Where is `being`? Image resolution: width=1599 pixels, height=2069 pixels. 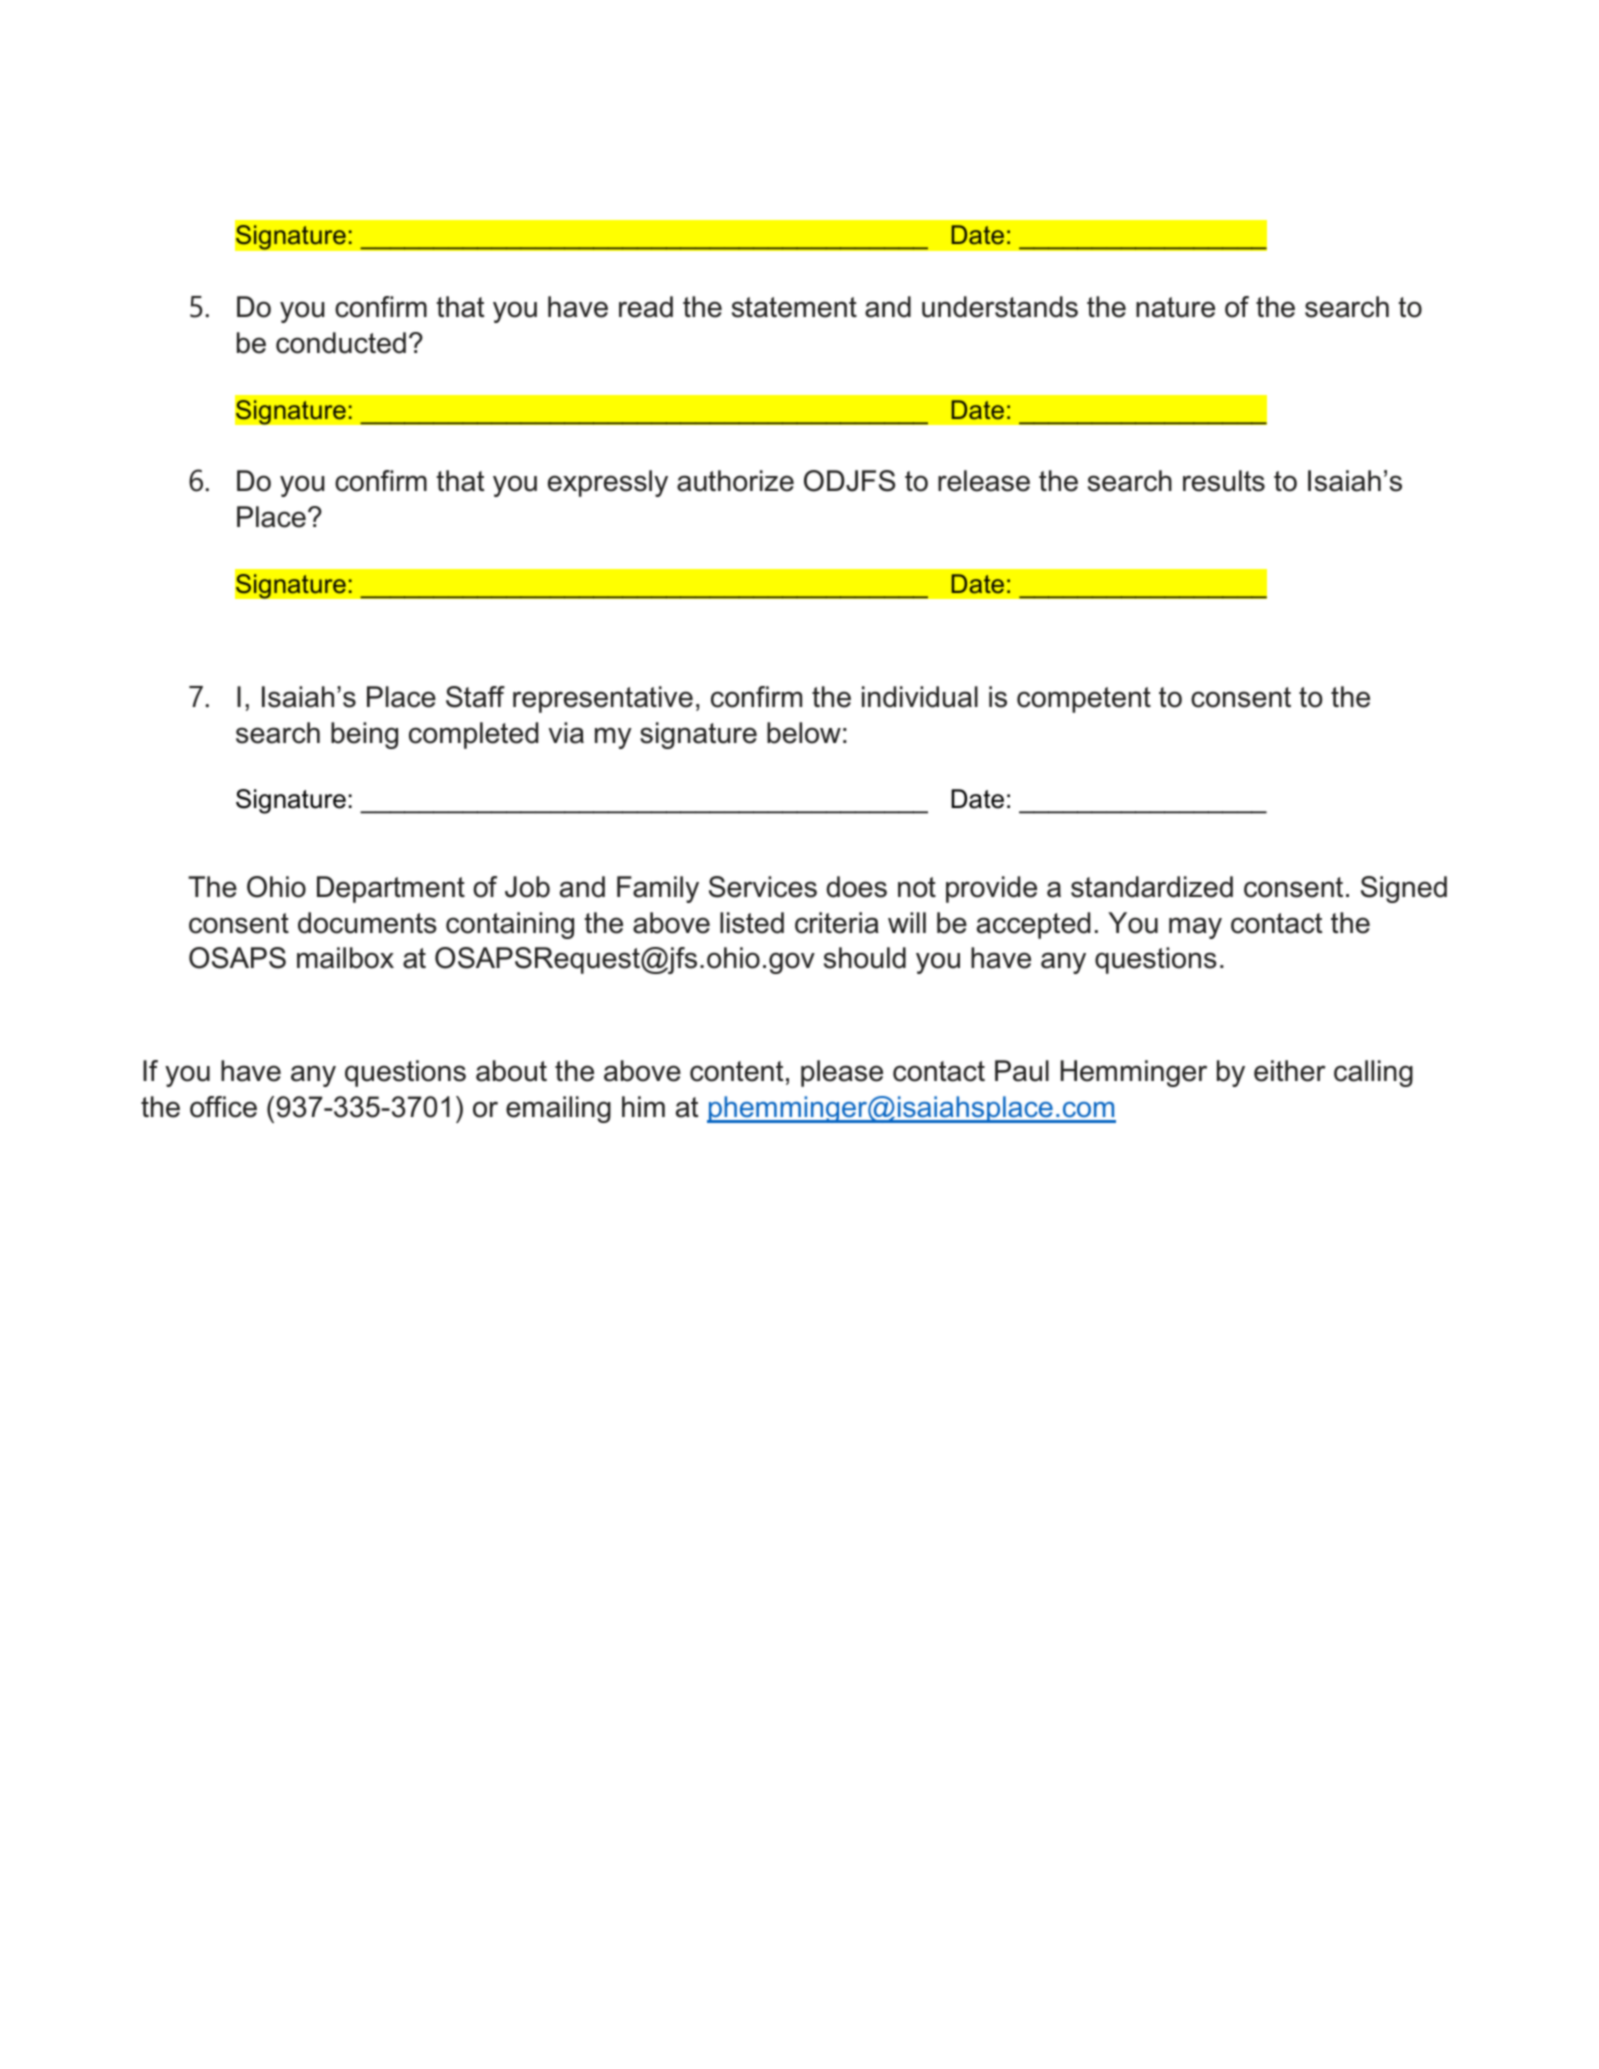
being is located at coordinates (364, 735).
